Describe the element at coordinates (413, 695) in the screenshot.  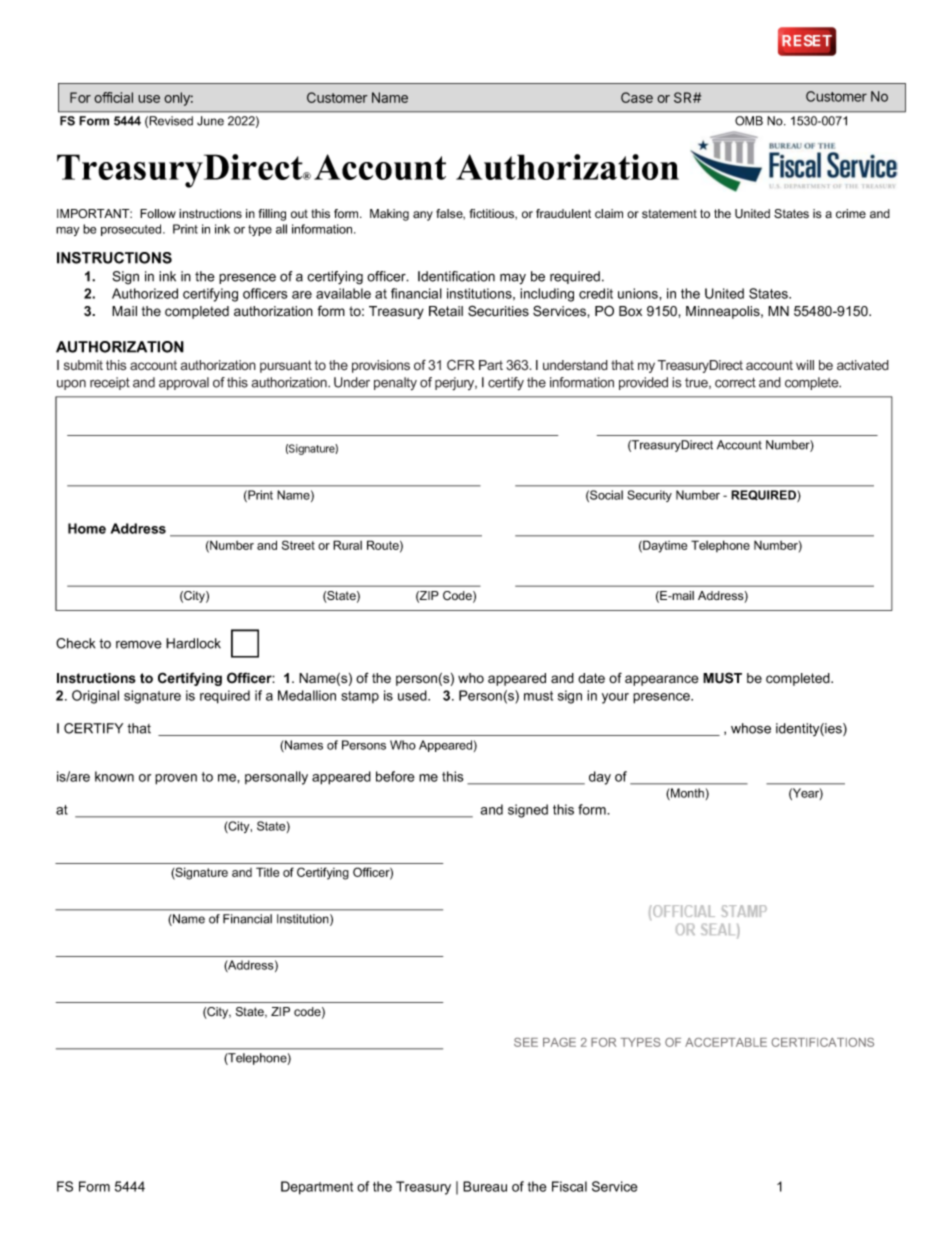
I see `used` at that location.
